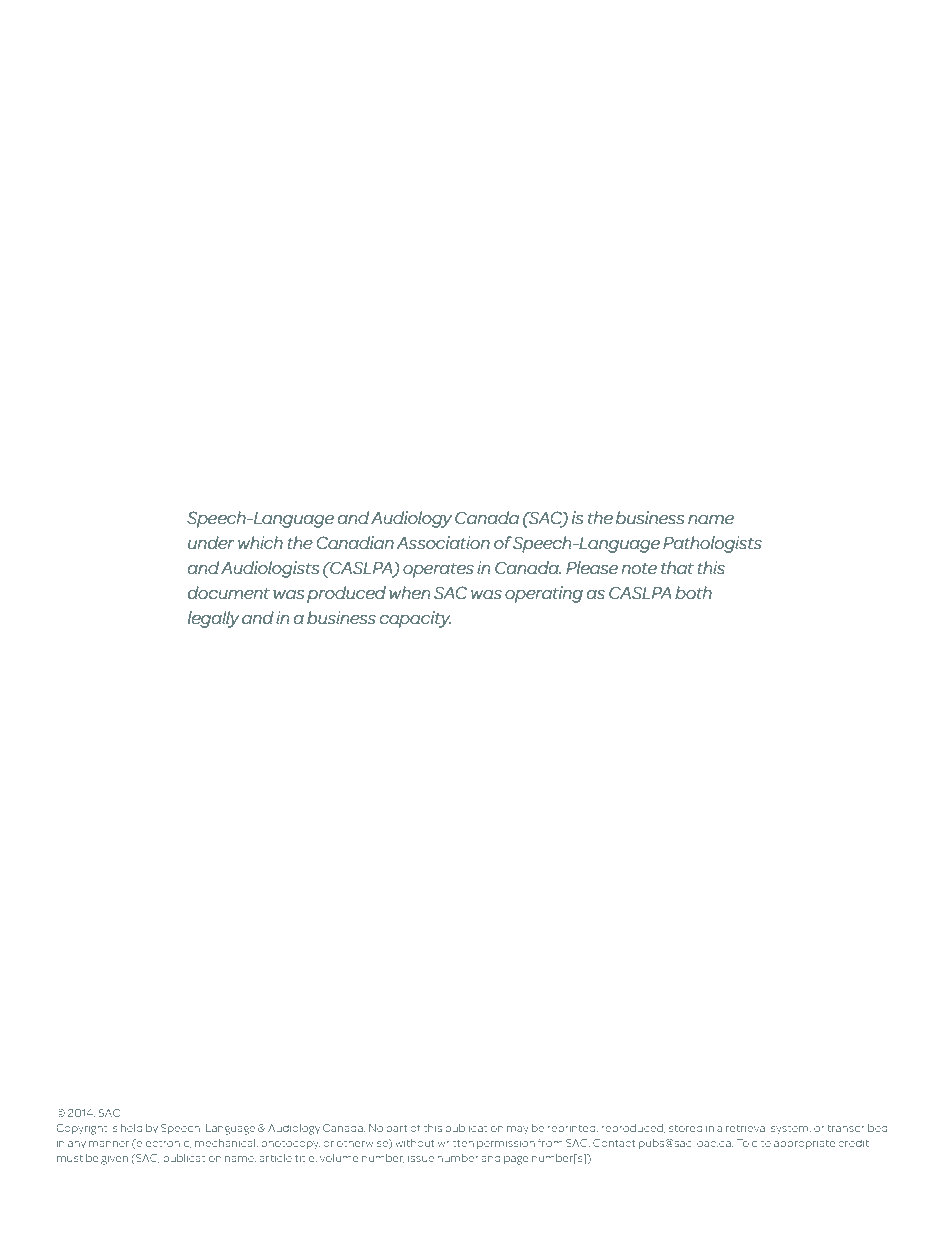 This image has height=1233, width=952. What do you see at coordinates (791, 1129) in the image?
I see `system` at bounding box center [791, 1129].
